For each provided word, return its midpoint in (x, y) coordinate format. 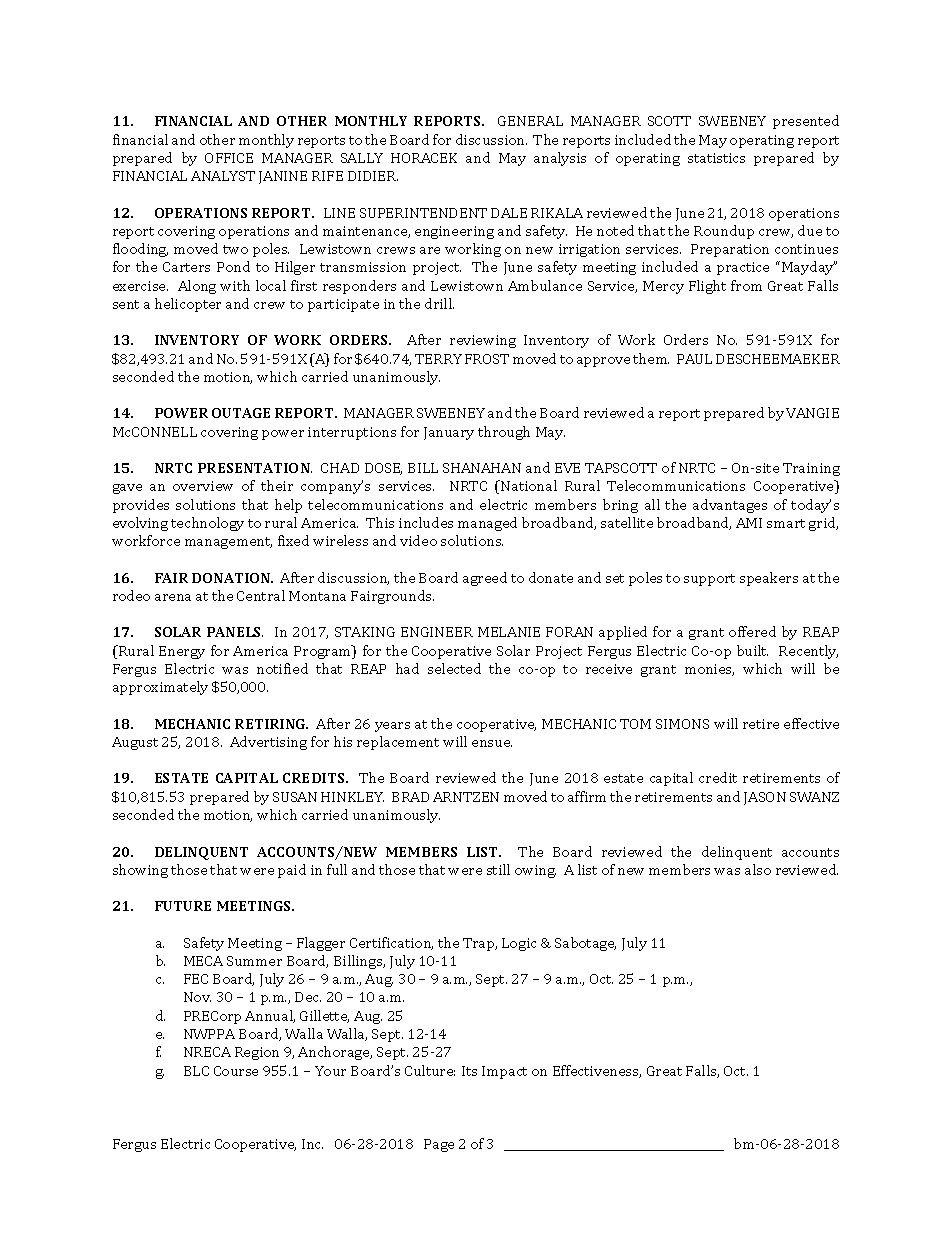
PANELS (235, 632)
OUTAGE (241, 413)
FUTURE (183, 906)
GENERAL (530, 121)
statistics (716, 158)
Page (439, 1145)
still (498, 869)
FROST (487, 359)
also (758, 869)
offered (752, 631)
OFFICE (229, 158)
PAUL (694, 359)
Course (236, 1071)
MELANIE (509, 632)
